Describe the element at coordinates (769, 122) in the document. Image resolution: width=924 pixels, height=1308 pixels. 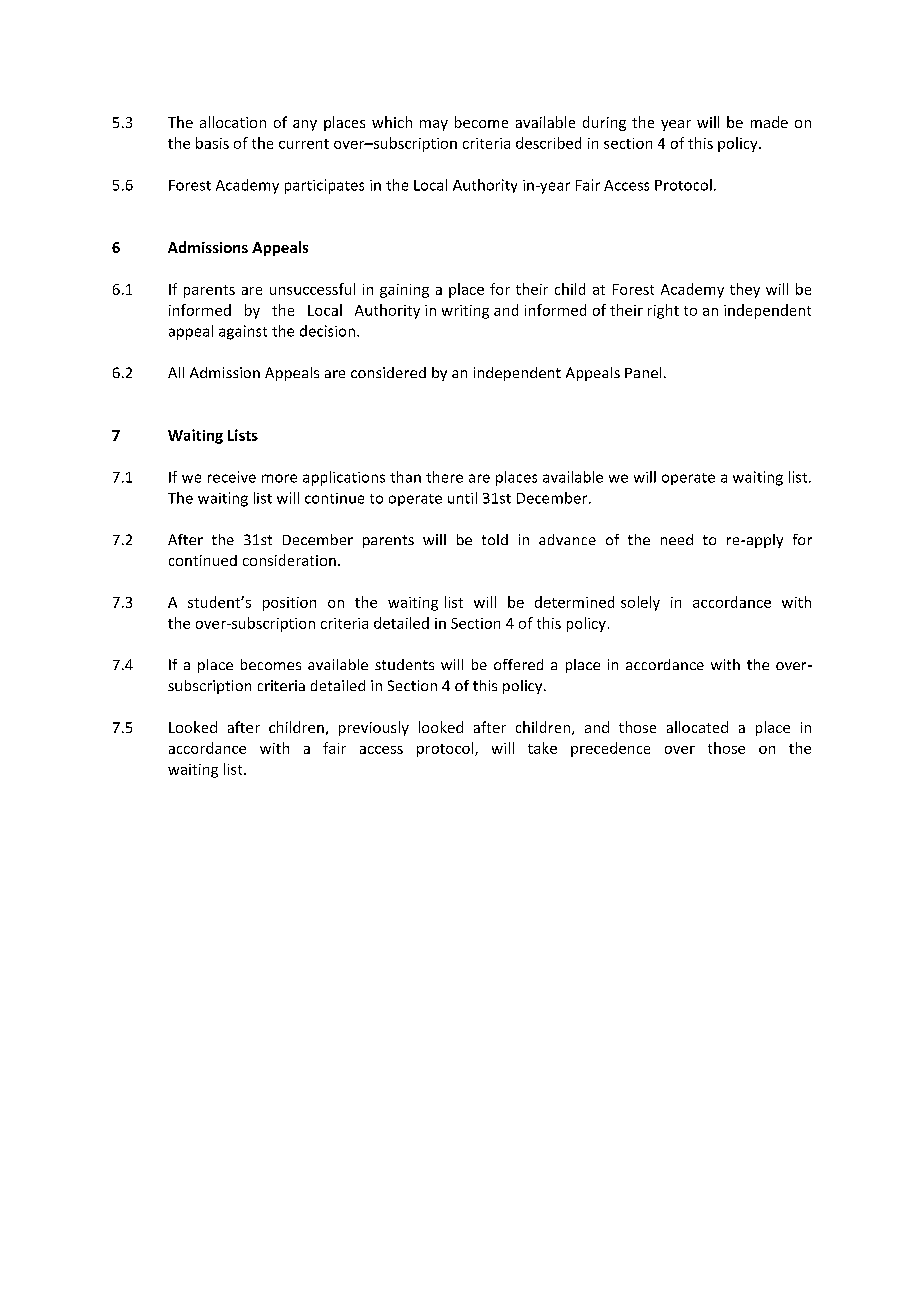
I see `made` at that location.
